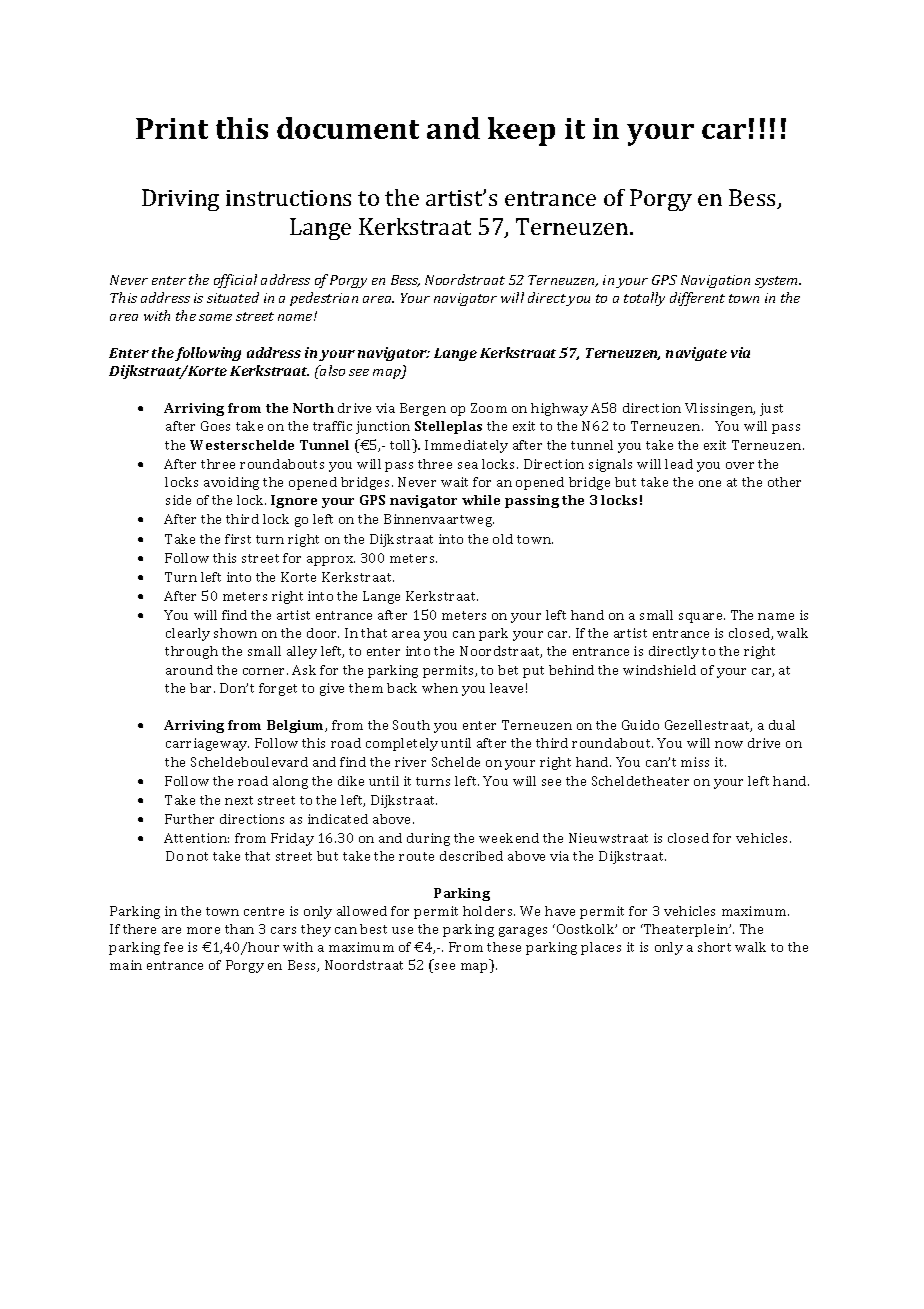 The image size is (924, 1309). I want to click on keep, so click(521, 131).
